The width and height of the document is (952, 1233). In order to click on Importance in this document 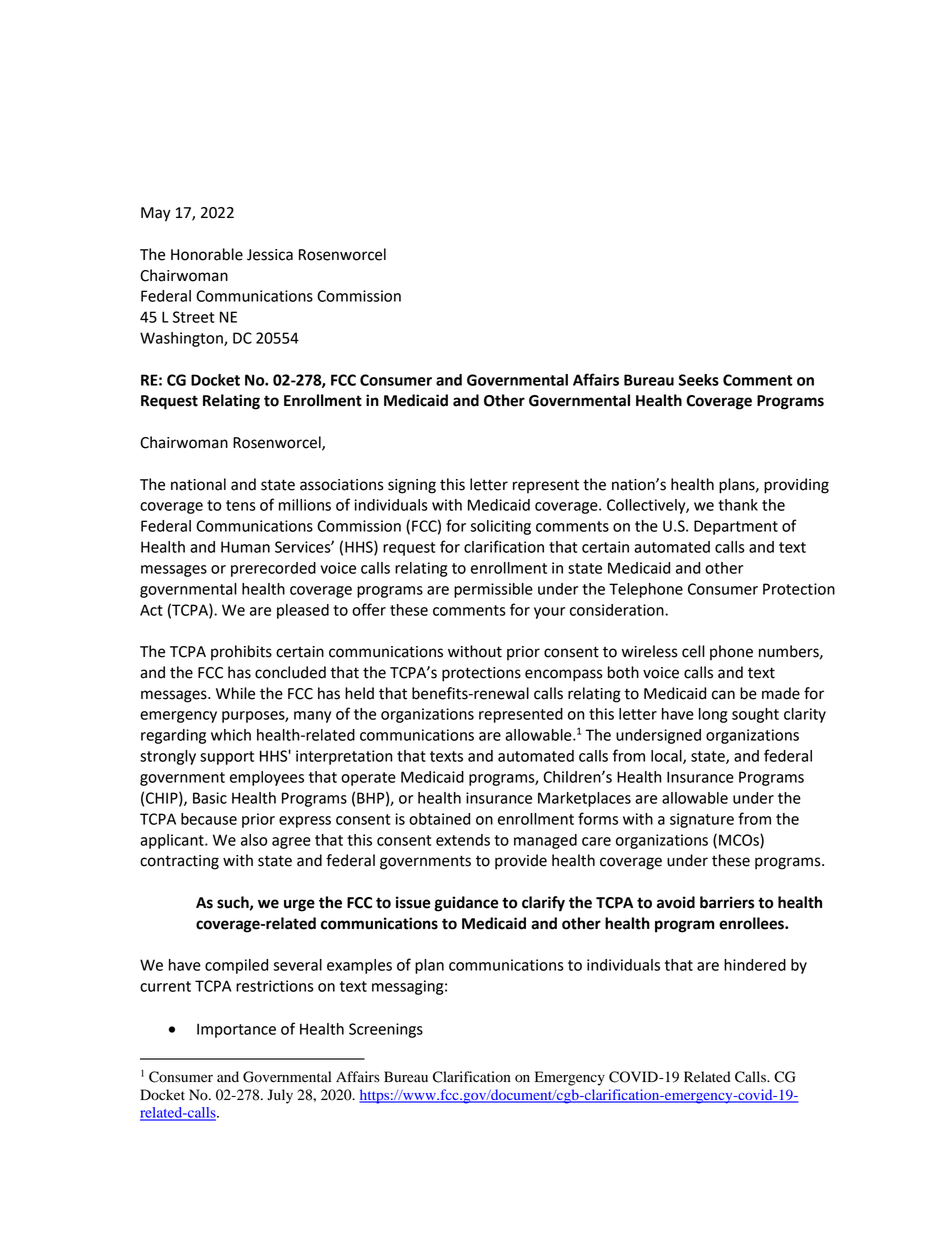, I will do `click(236, 1030)`.
